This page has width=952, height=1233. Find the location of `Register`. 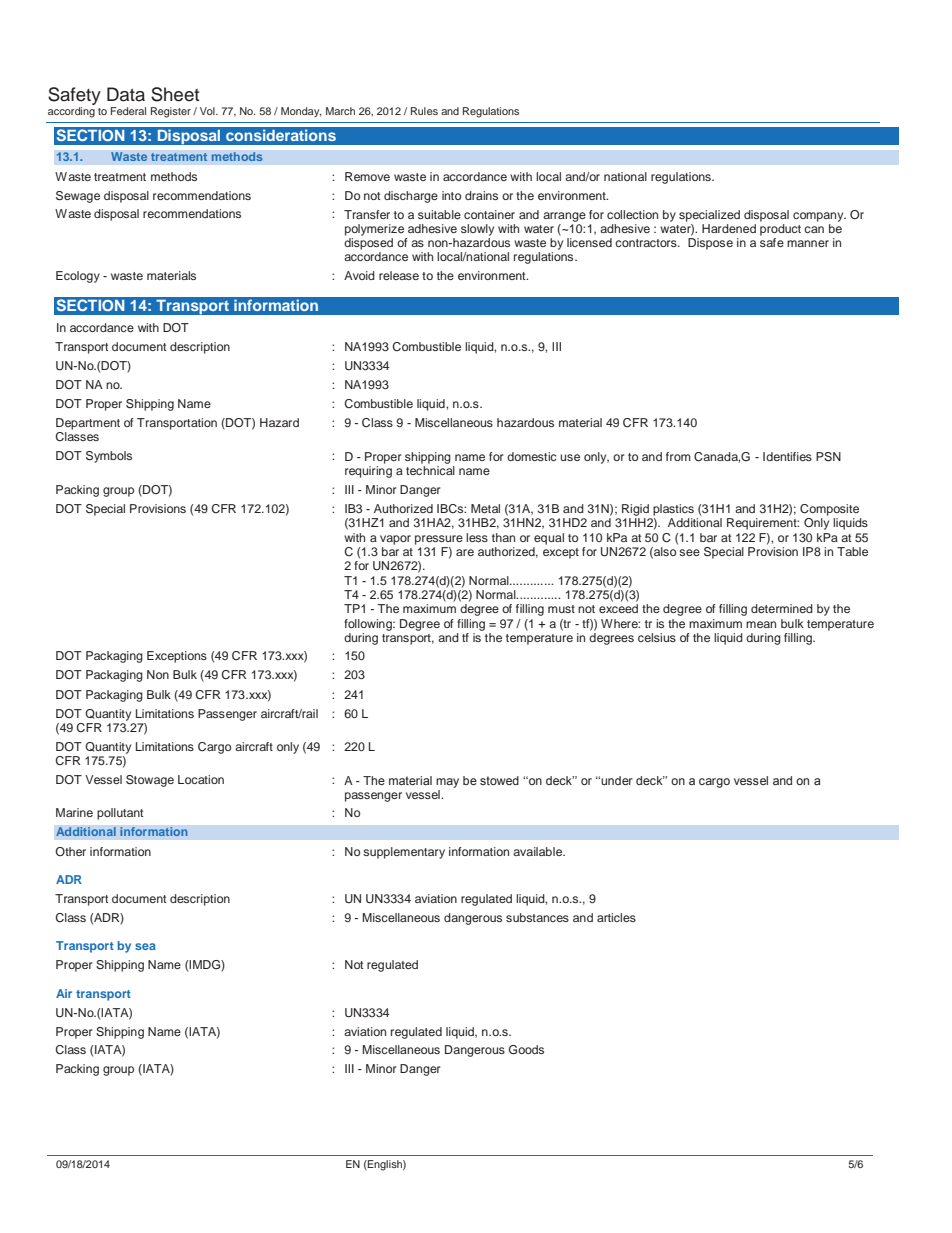

Register is located at coordinates (171, 112).
